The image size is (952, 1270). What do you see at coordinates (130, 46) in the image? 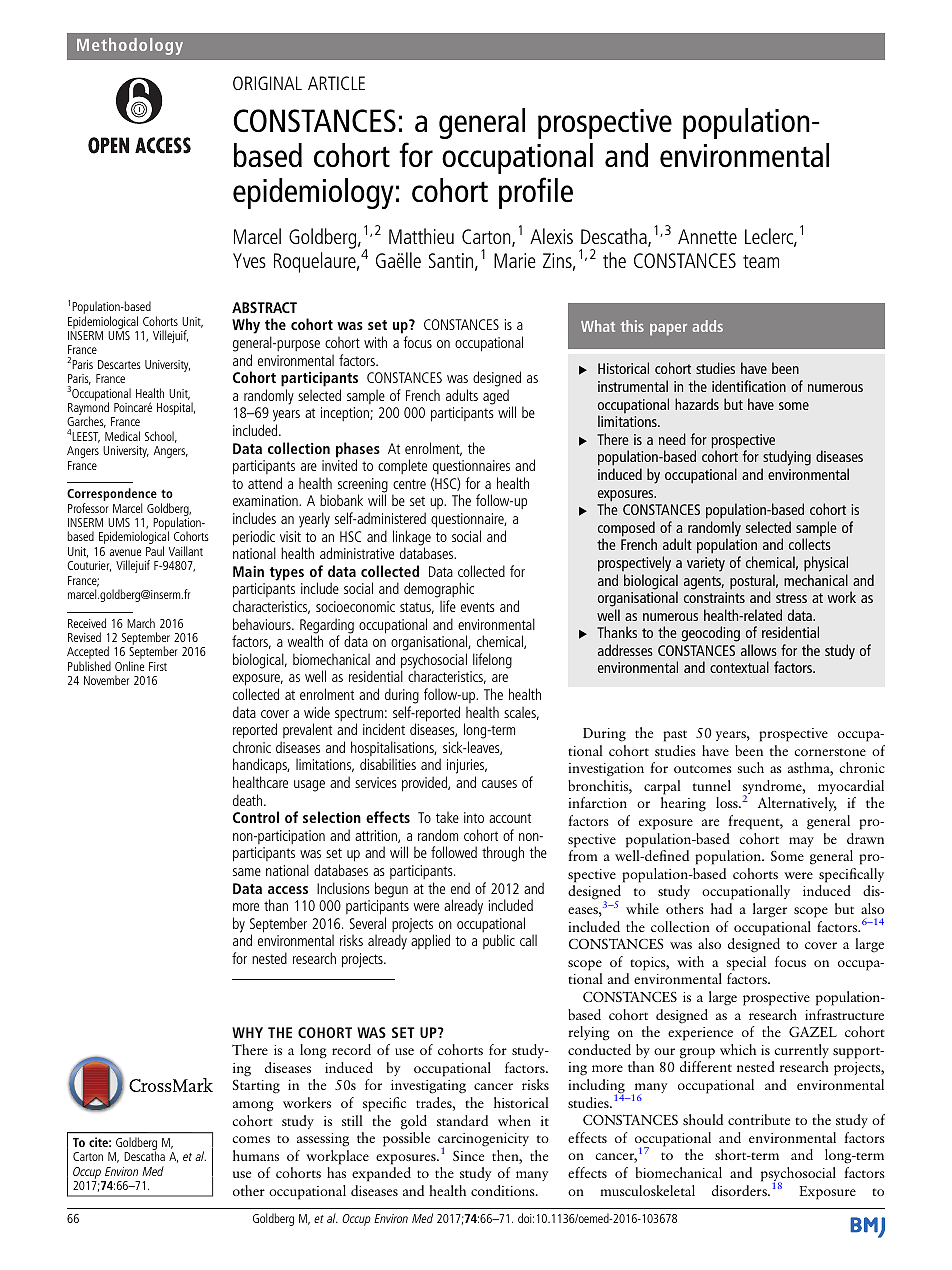
I see `Methodology` at bounding box center [130, 46].
